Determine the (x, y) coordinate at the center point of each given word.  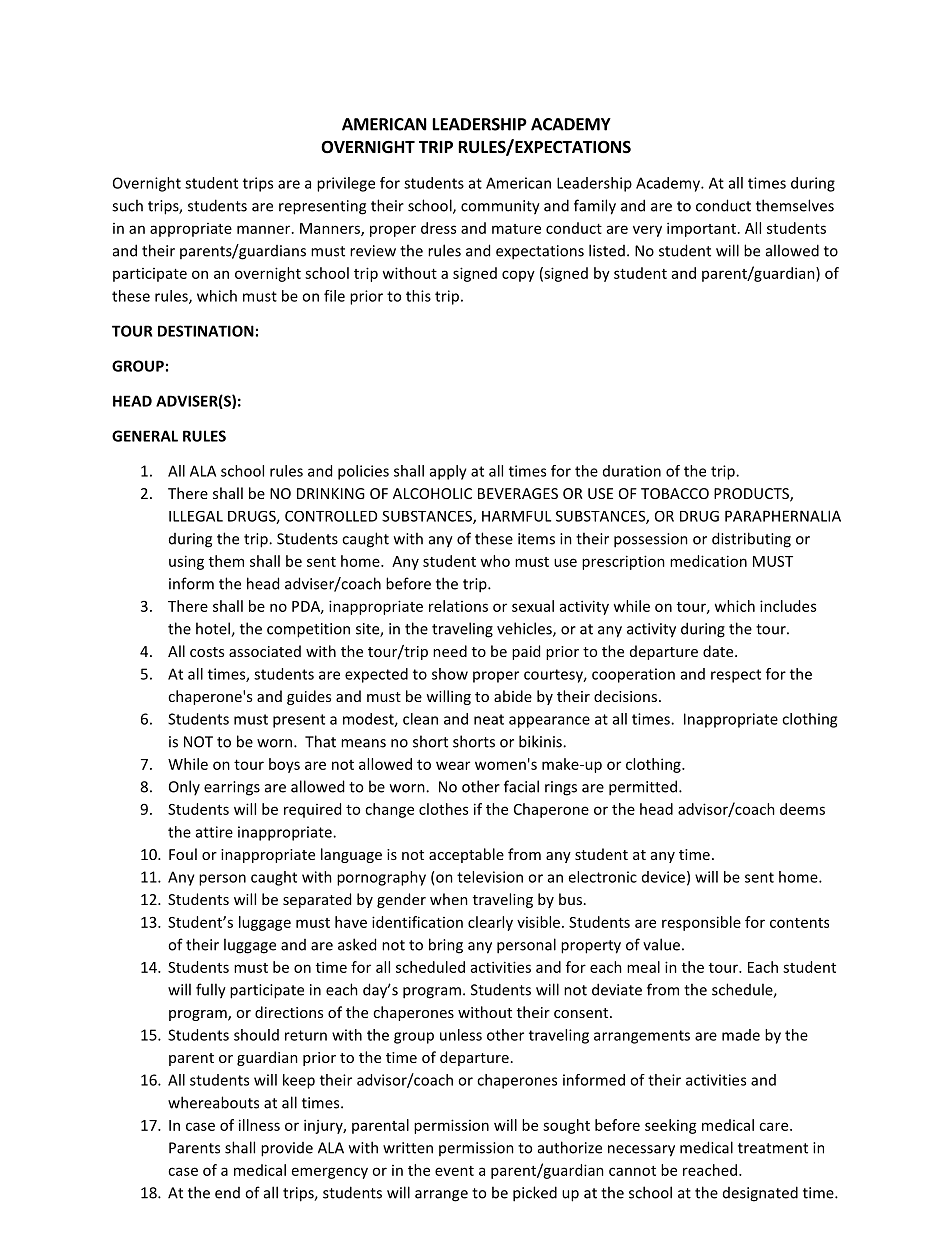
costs (207, 652)
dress (438, 228)
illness (259, 1125)
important (701, 229)
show (450, 674)
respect (736, 676)
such (127, 205)
